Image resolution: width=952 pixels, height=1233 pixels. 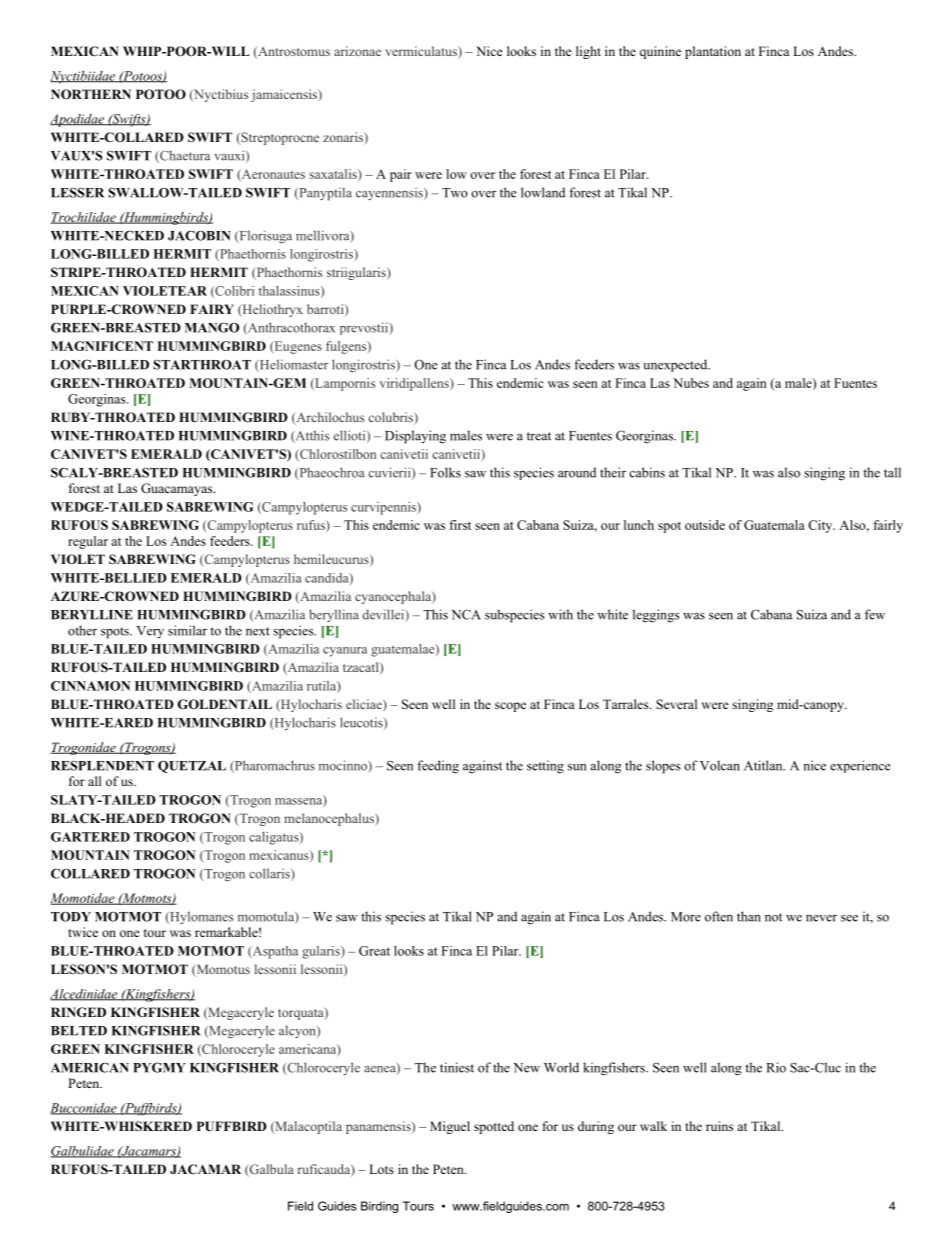 What do you see at coordinates (875, 614) in the page?
I see `few` at bounding box center [875, 614].
